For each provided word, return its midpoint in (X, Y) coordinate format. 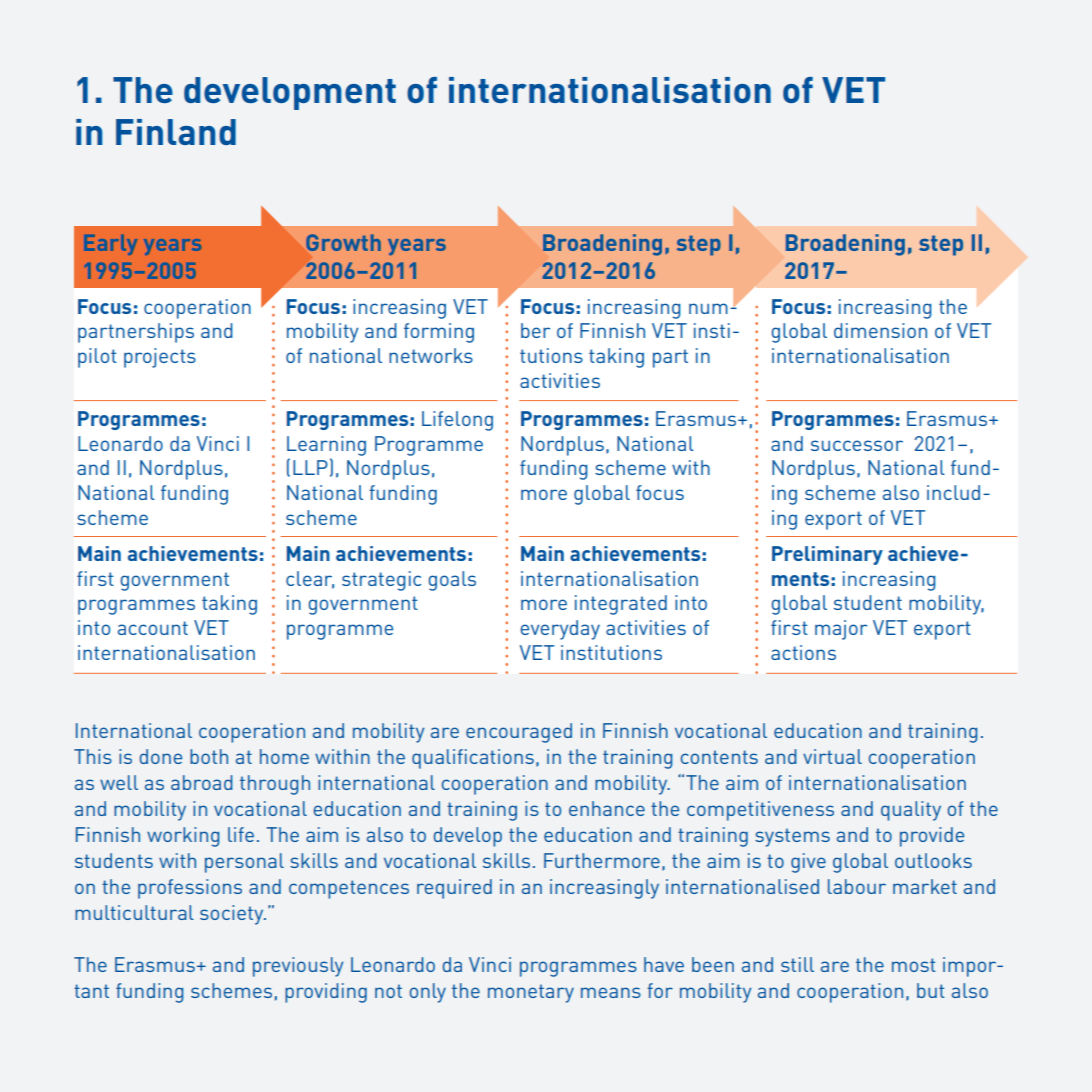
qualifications (473, 759)
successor (857, 445)
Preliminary (827, 555)
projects (160, 358)
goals (452, 581)
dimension (880, 330)
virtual (832, 756)
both (209, 756)
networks (431, 355)
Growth (343, 242)
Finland (176, 132)
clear (310, 579)
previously (298, 967)
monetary (531, 993)
